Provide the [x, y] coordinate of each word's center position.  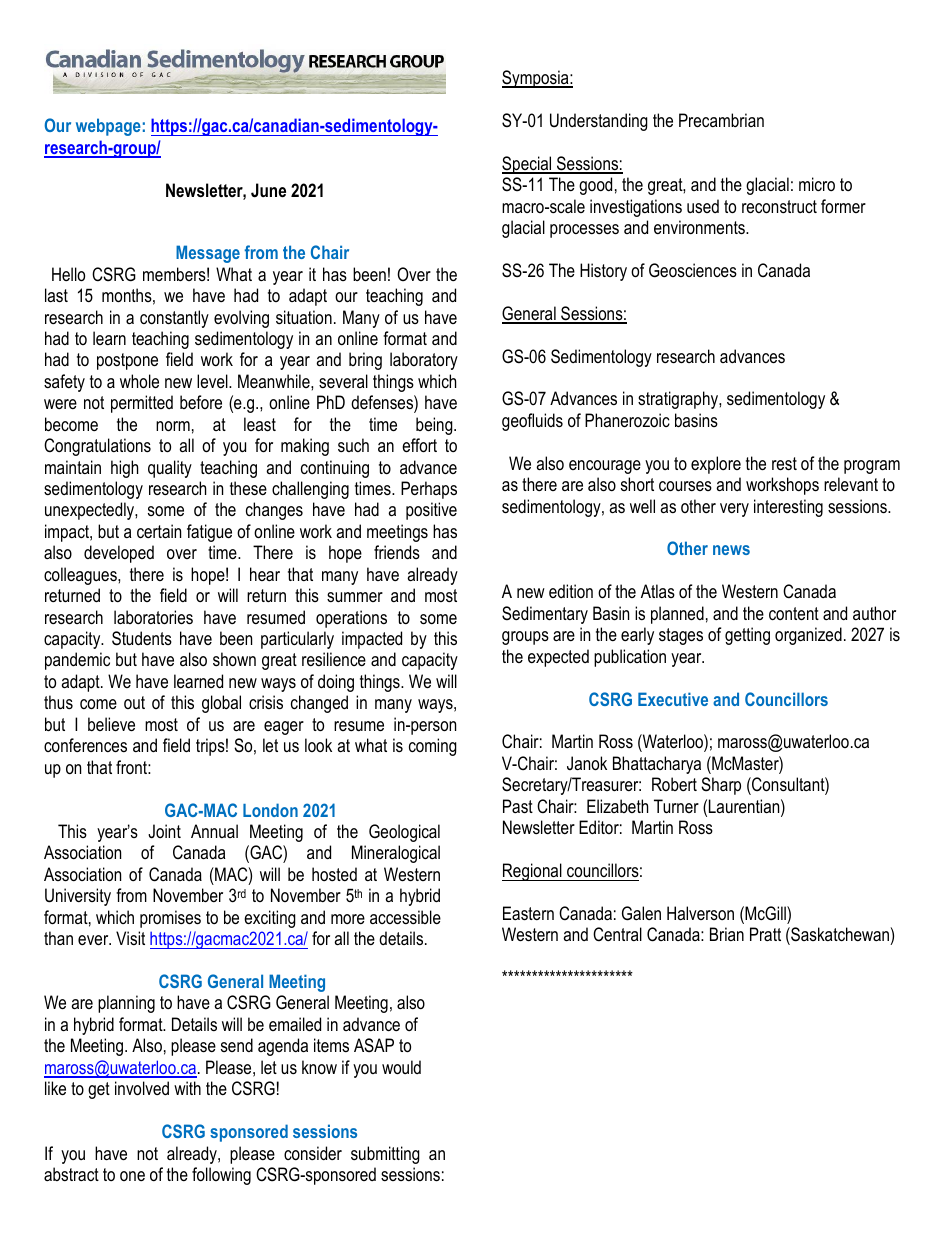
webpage [108, 127]
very [734, 510]
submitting [385, 1155]
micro [817, 184]
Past [518, 806]
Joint [164, 831]
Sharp [721, 786]
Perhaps [429, 490]
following [221, 1176]
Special [528, 165]
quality [170, 469]
